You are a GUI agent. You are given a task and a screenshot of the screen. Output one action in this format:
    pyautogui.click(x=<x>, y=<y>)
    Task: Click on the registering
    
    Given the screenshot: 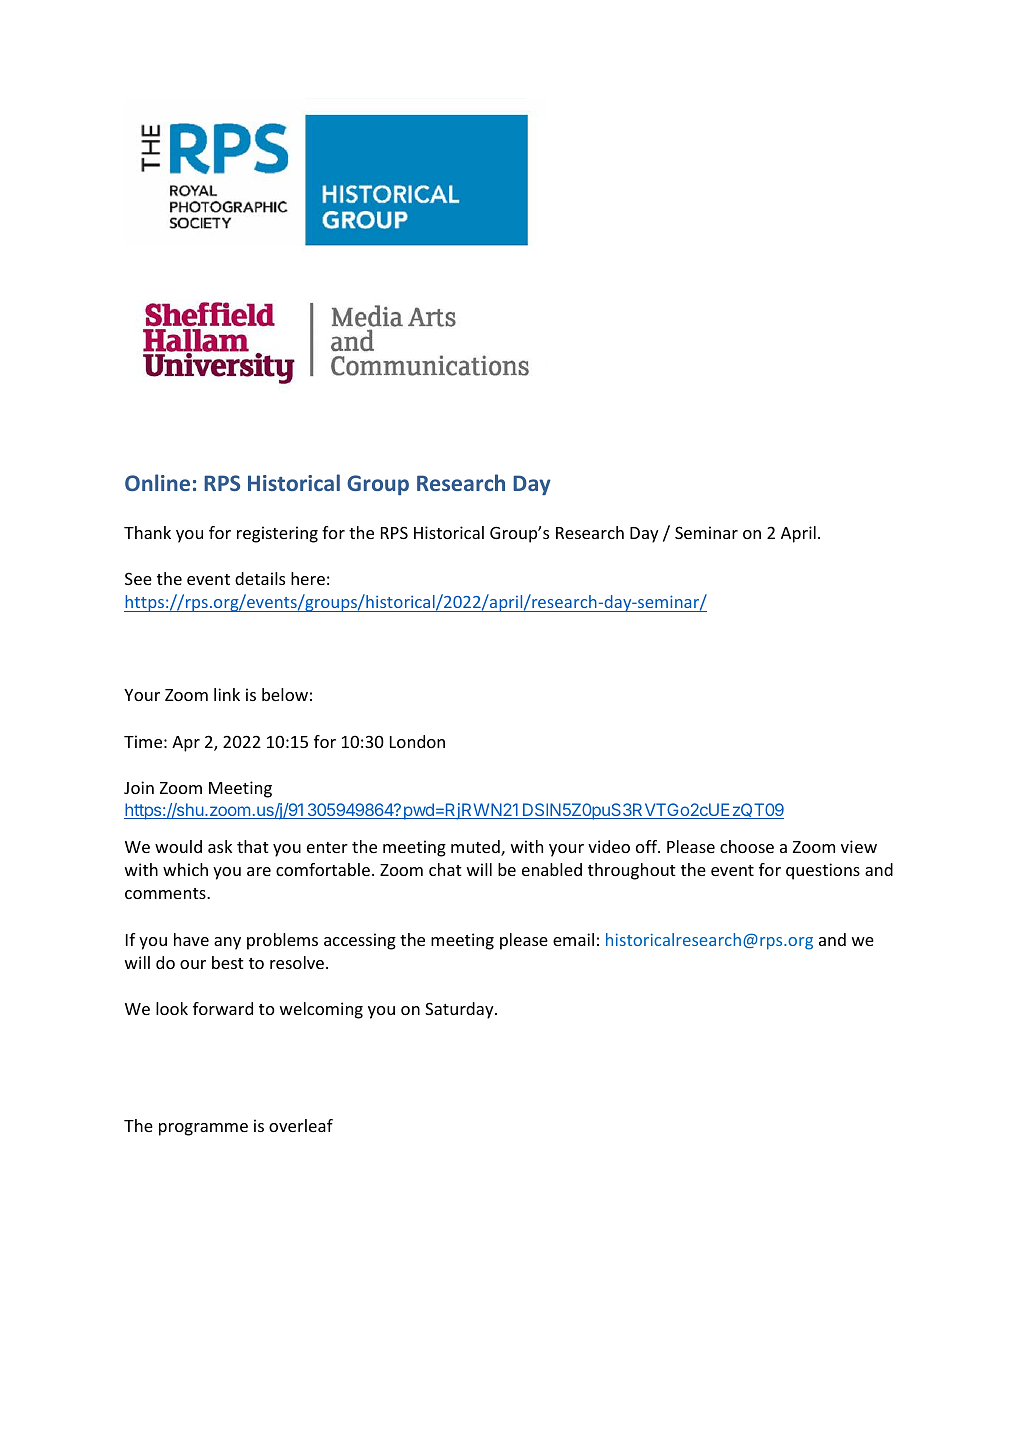 What is the action you would take?
    pyautogui.click(x=277, y=534)
